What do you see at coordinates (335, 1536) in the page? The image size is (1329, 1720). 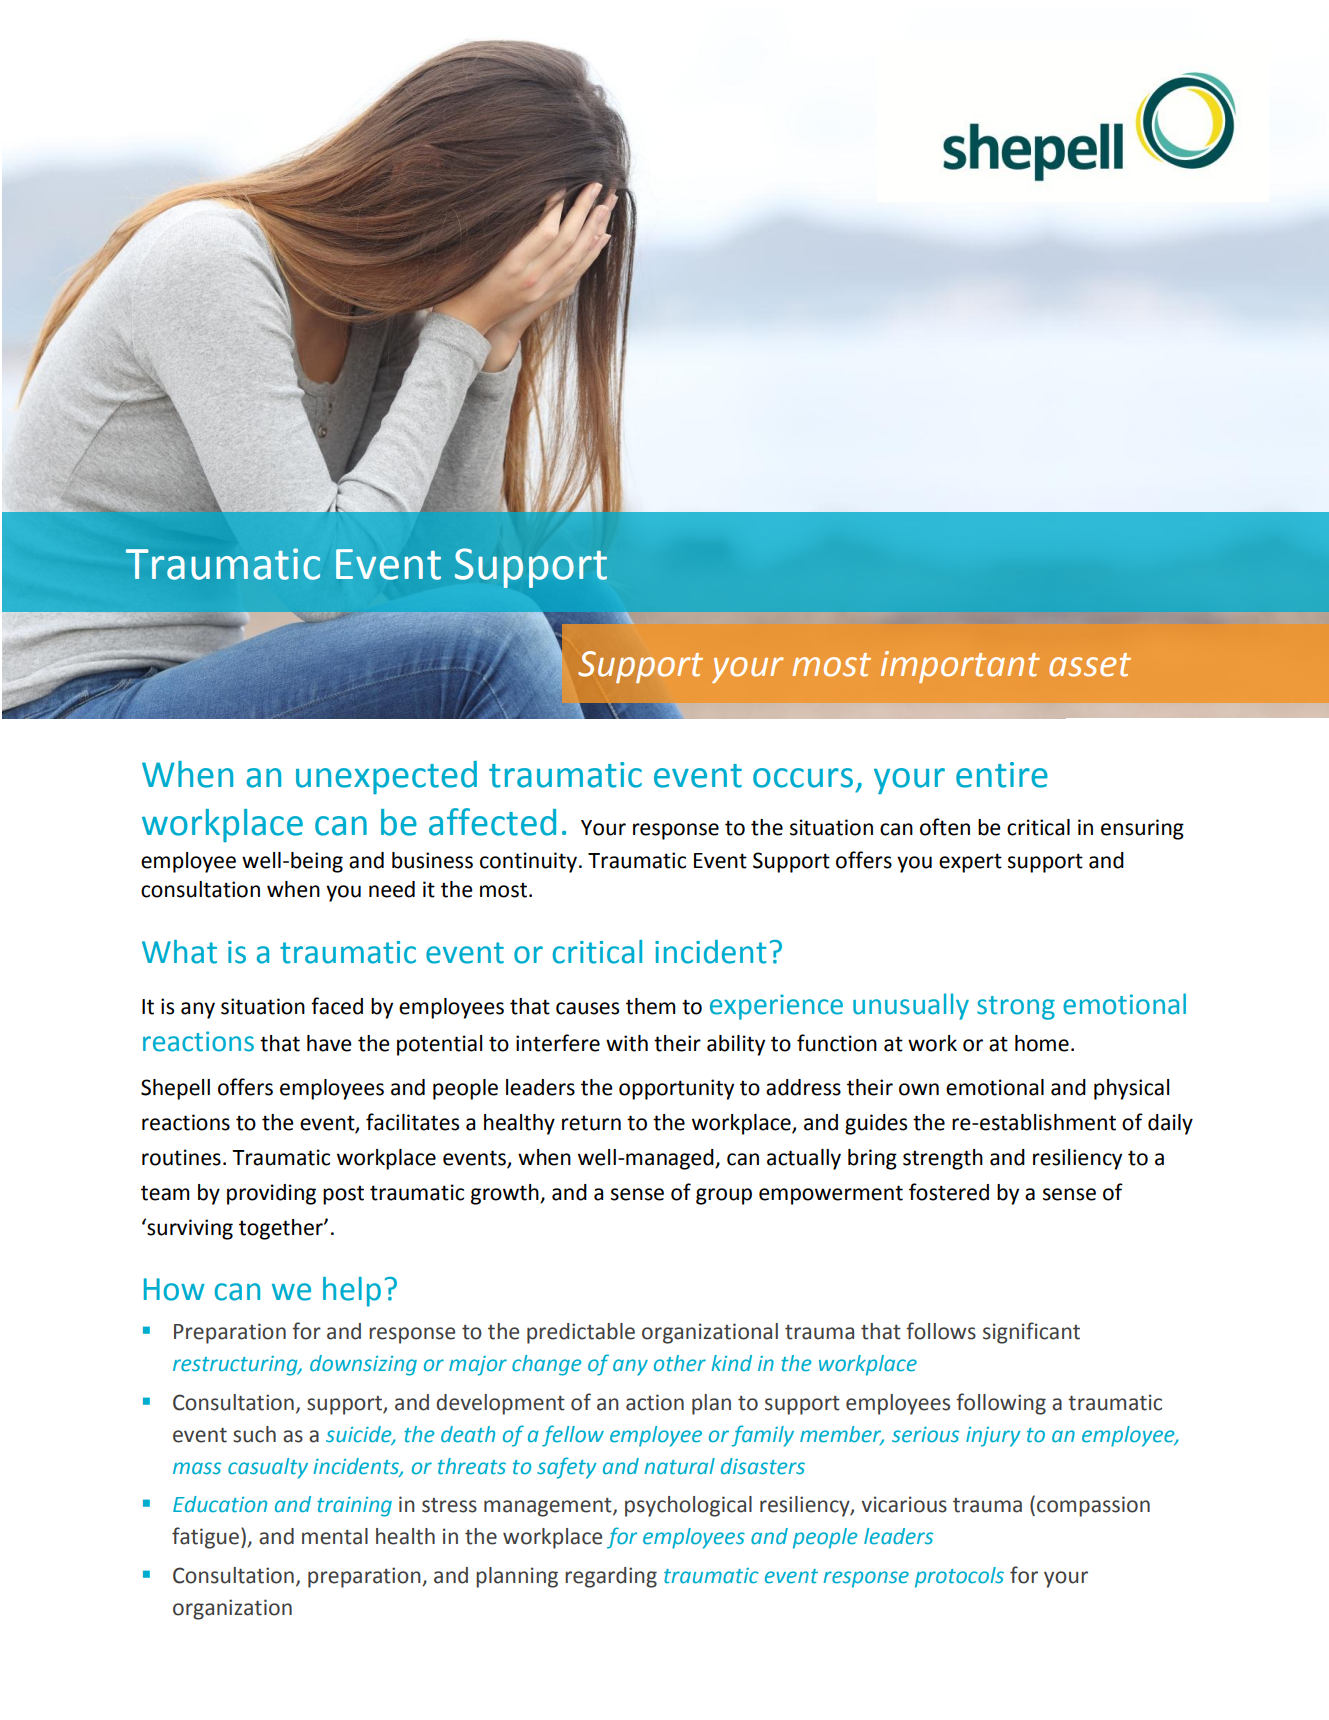 I see `mental` at bounding box center [335, 1536].
